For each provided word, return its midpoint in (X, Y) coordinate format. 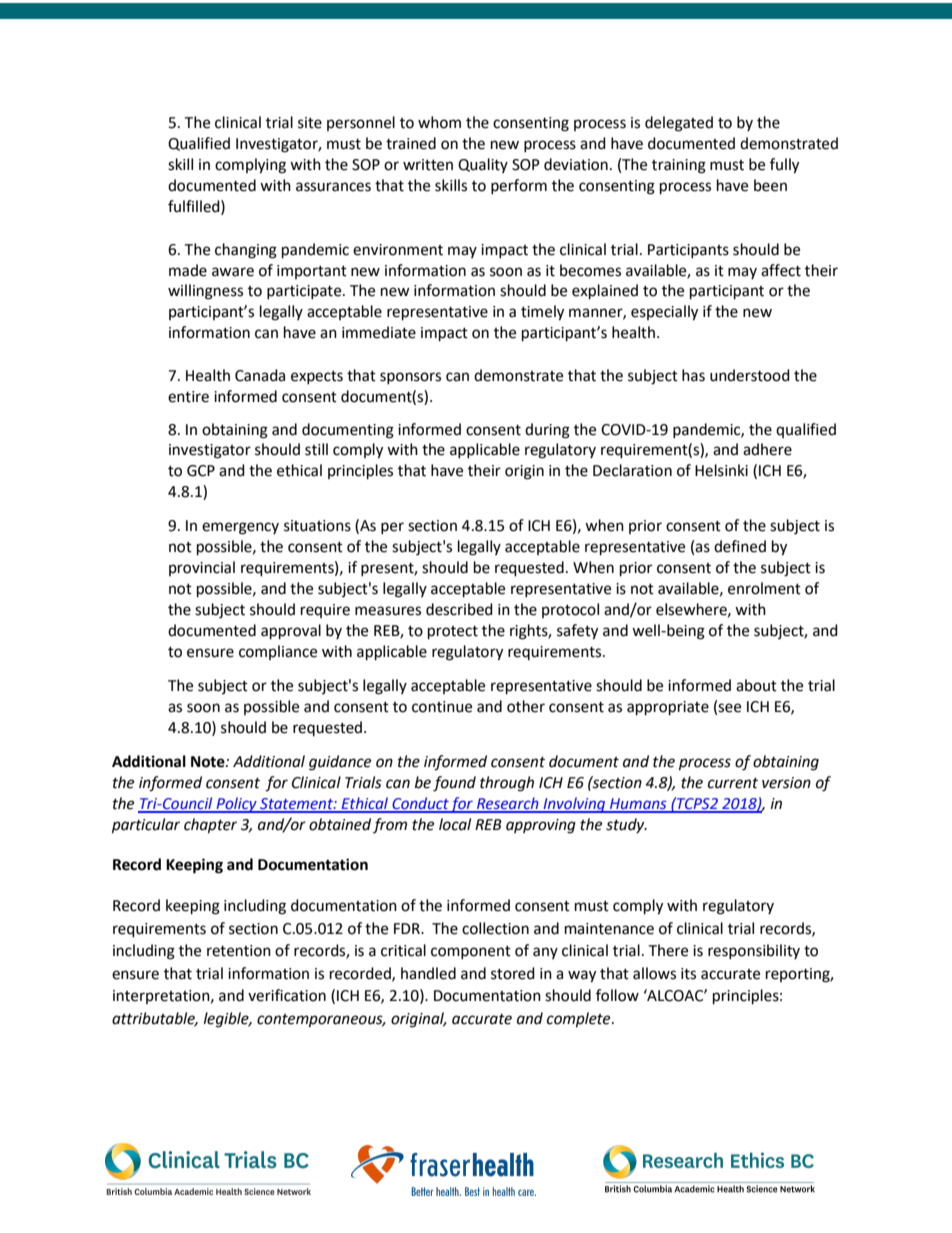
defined (740, 546)
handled (428, 973)
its (688, 974)
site (310, 123)
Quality (483, 165)
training (679, 166)
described (459, 609)
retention (239, 951)
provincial (202, 568)
